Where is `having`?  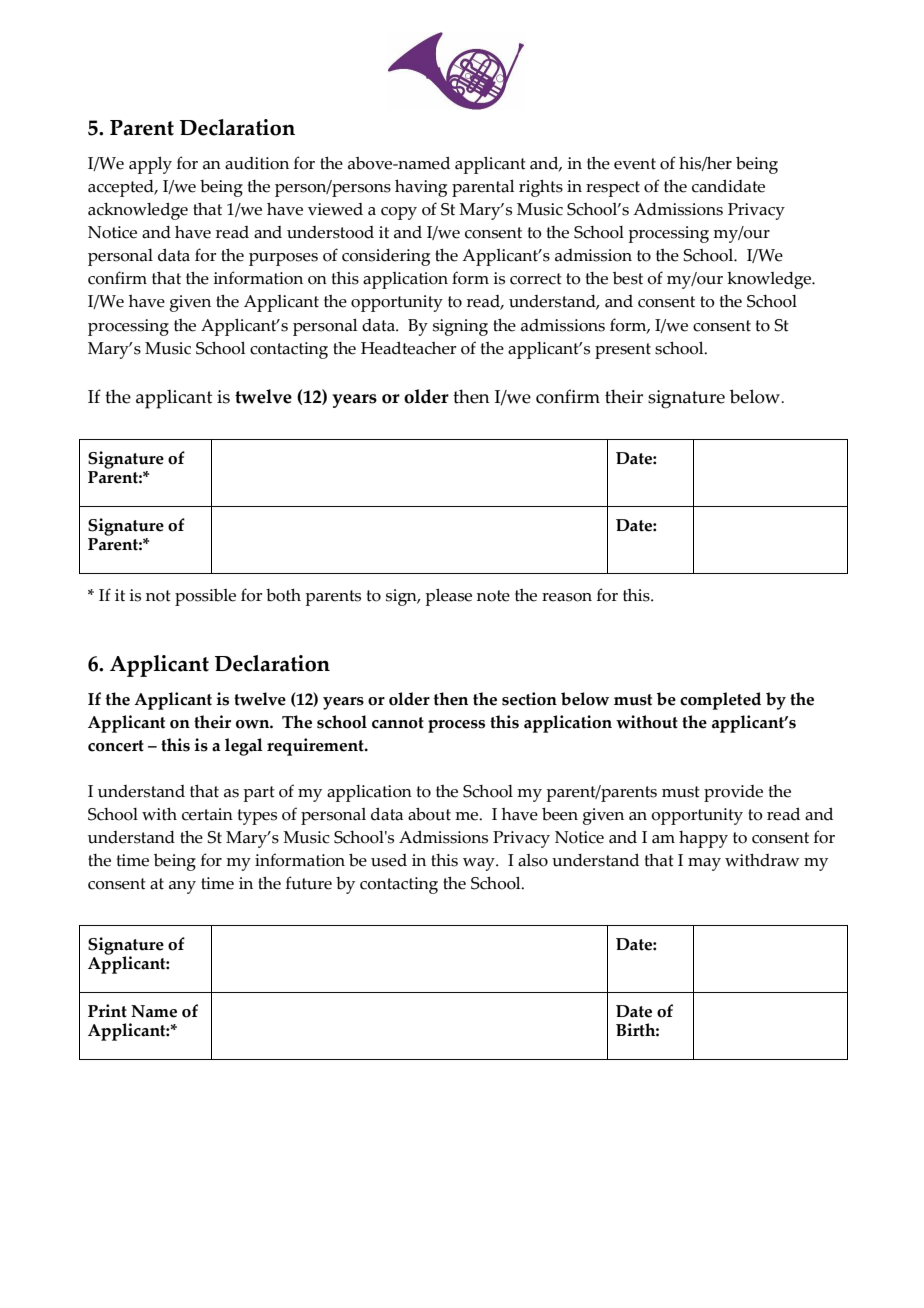 having is located at coordinates (421, 188).
